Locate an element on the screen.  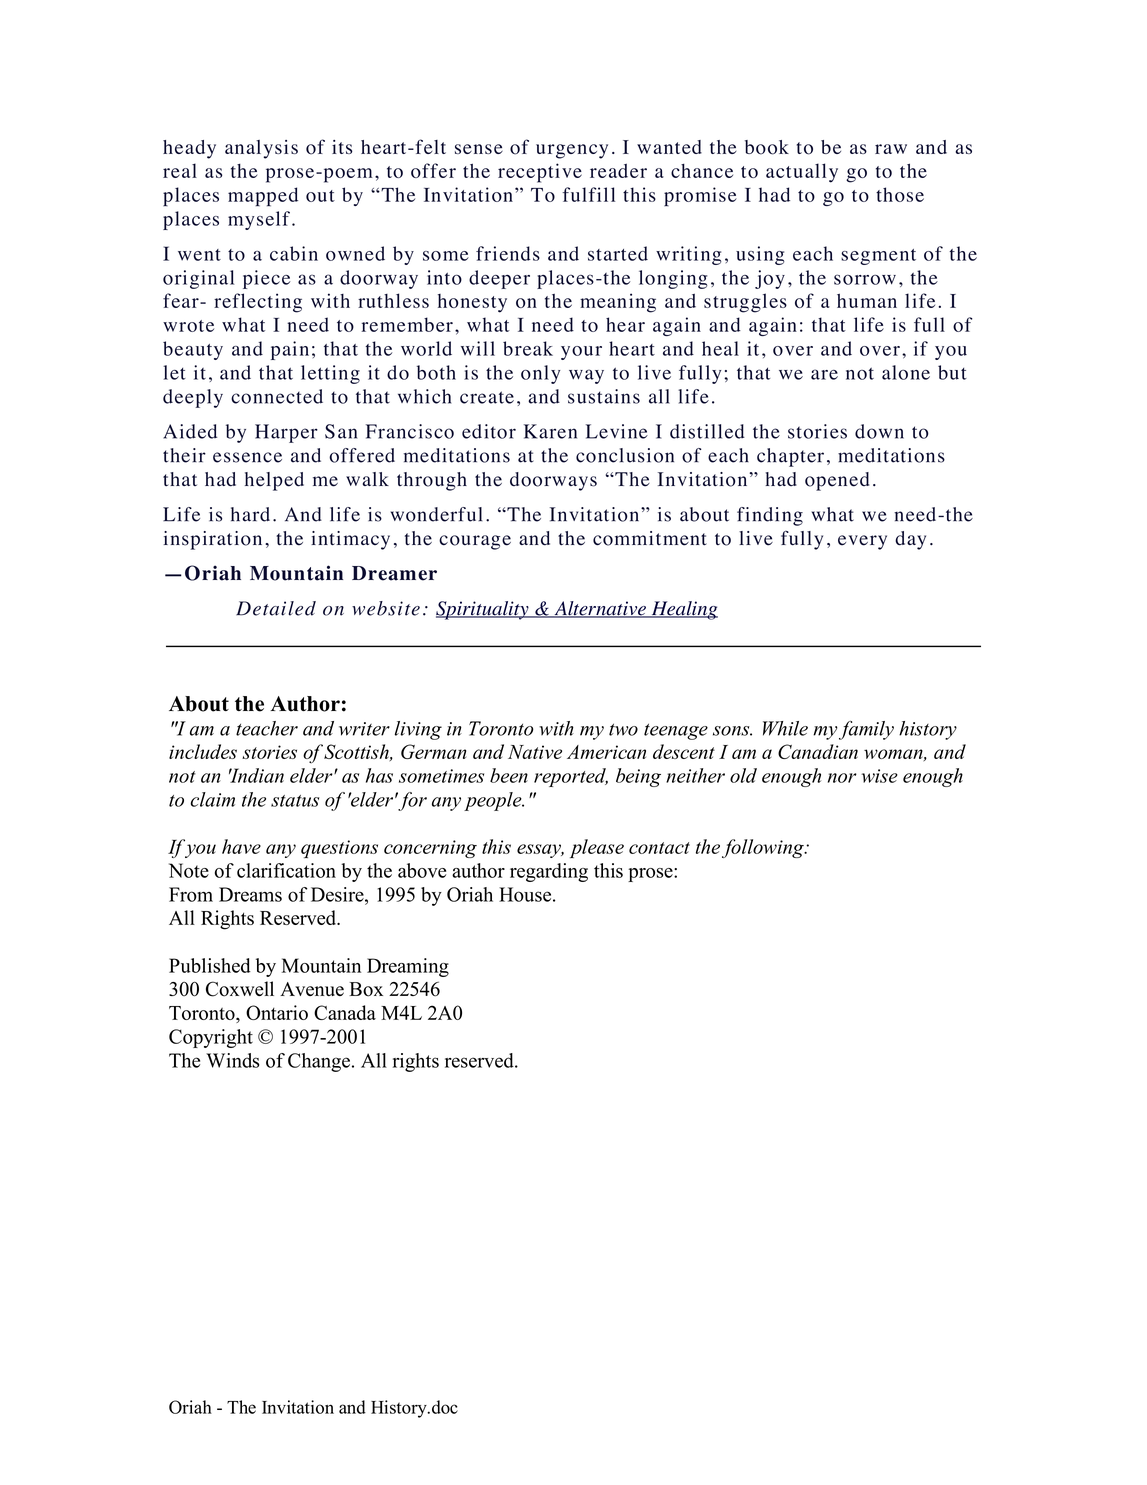
mapped is located at coordinates (263, 197).
